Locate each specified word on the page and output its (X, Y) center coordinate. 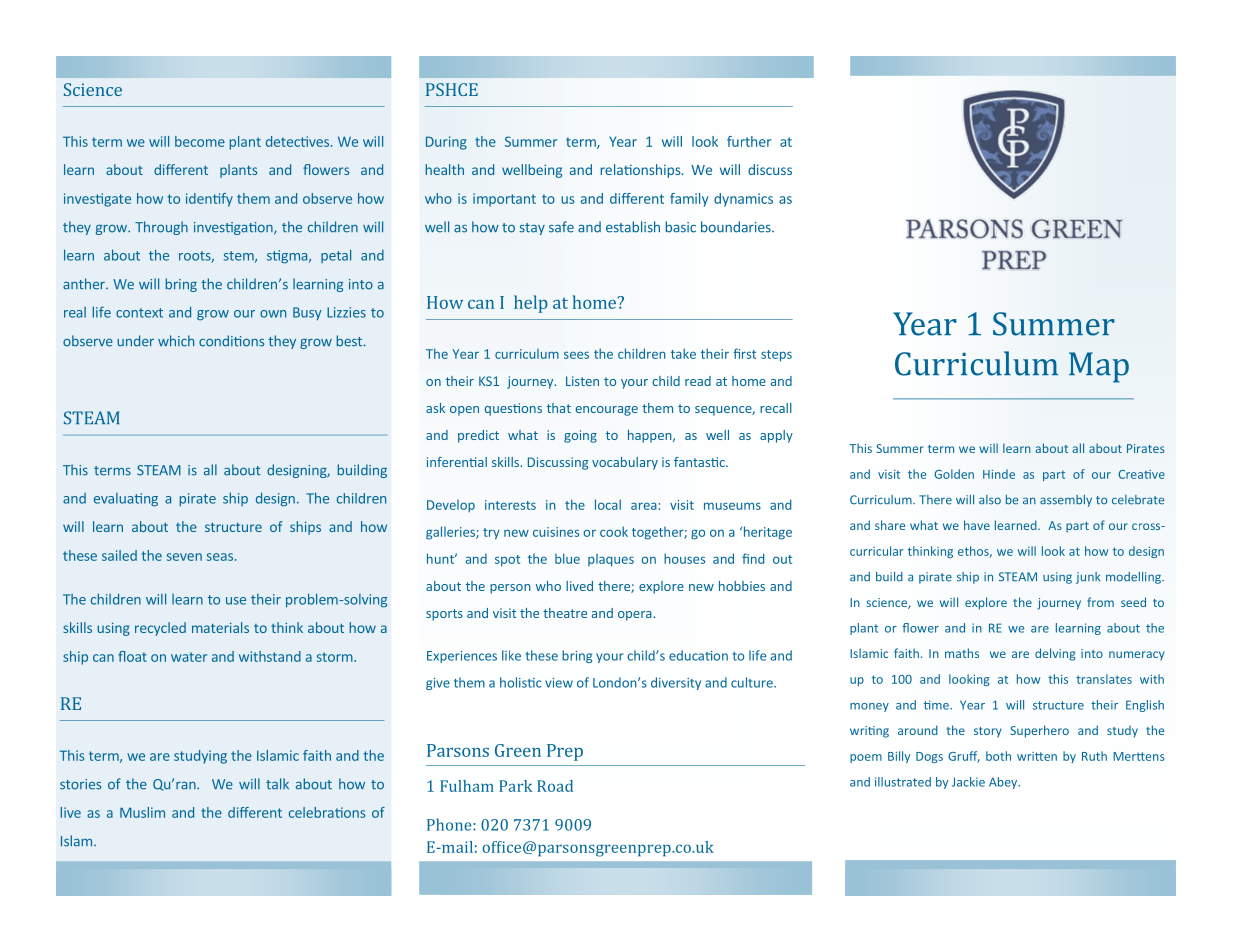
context (139, 313)
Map (1099, 367)
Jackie (968, 782)
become (200, 141)
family (689, 200)
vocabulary (625, 463)
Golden (954, 474)
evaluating (126, 500)
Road (555, 786)
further (749, 141)
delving (1055, 654)
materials (220, 627)
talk (277, 784)
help (531, 304)
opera (636, 616)
